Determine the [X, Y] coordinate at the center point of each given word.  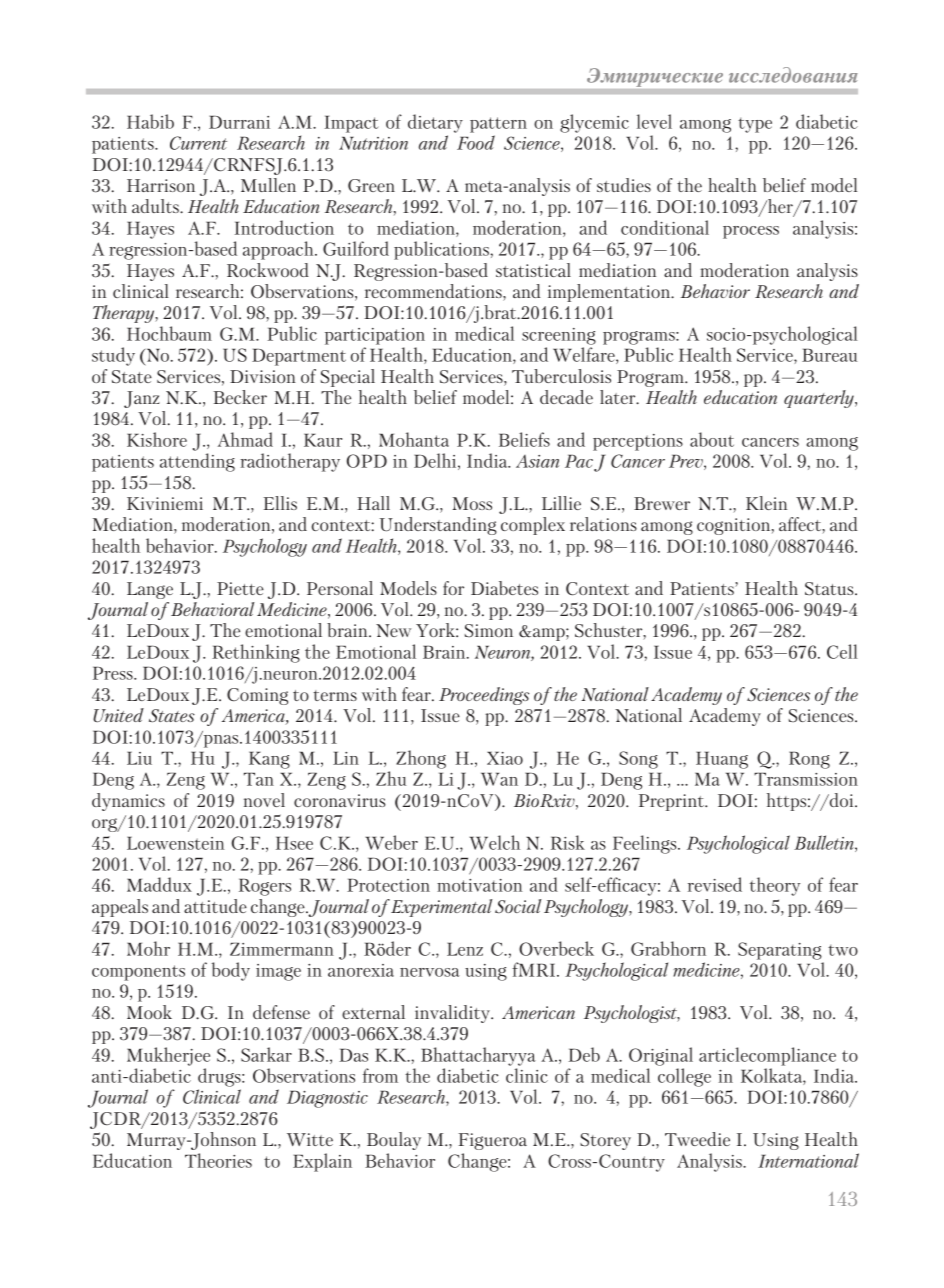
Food [476, 142]
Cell [842, 651]
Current [198, 143]
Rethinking [256, 653]
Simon [488, 631]
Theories [218, 1160]
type [755, 125]
